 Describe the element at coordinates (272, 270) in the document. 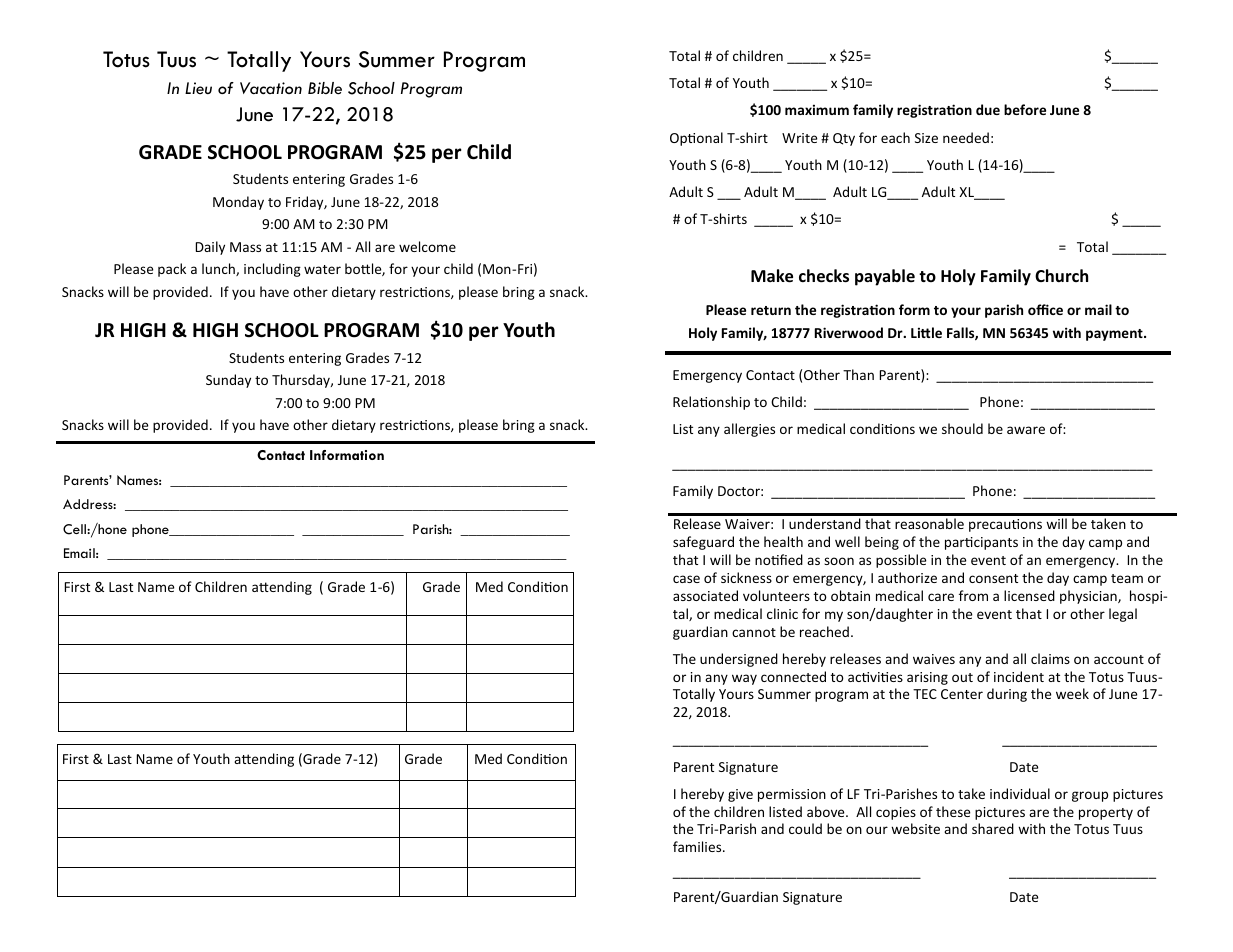

I see `including` at that location.
